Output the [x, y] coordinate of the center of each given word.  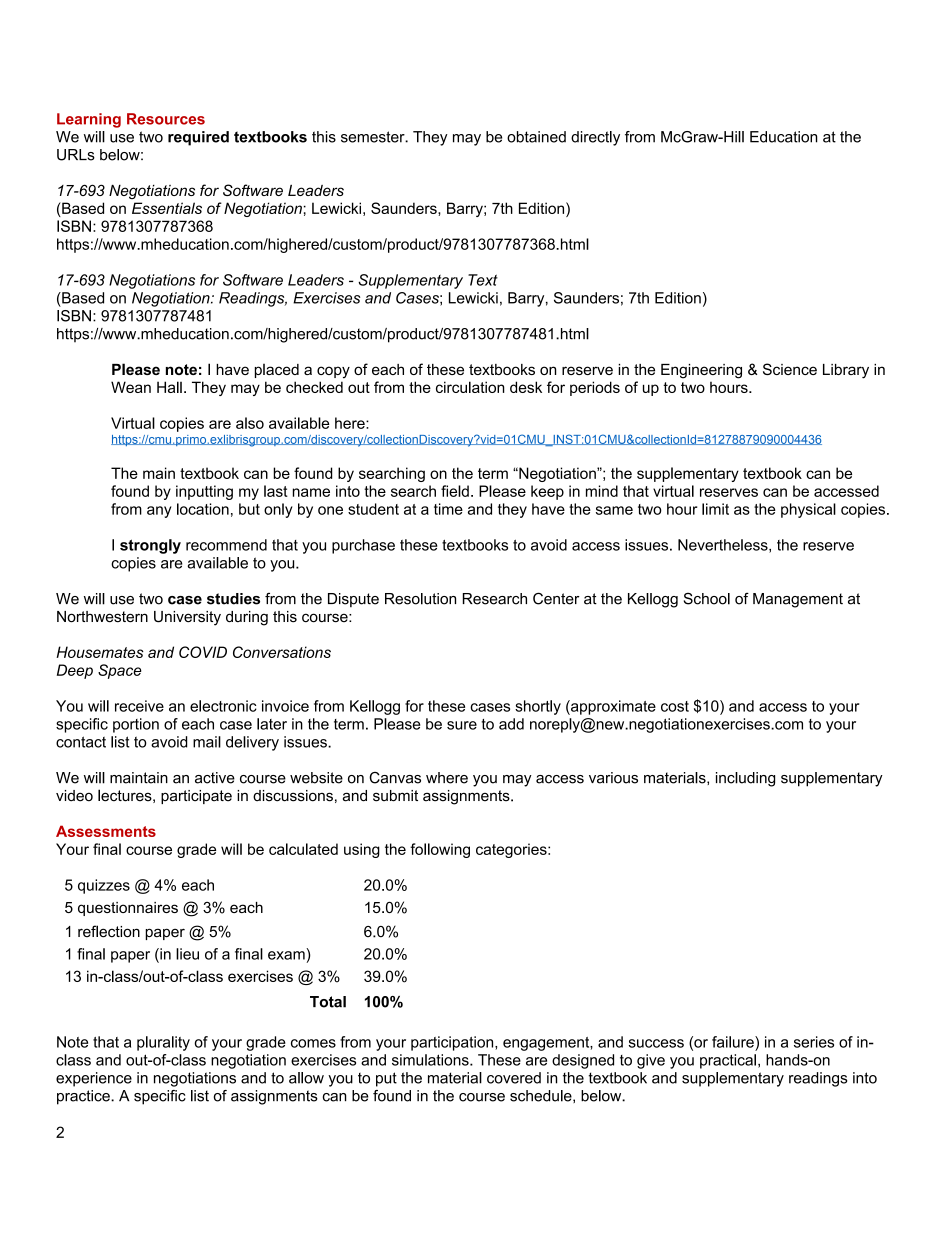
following [440, 850]
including [745, 779]
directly [595, 138]
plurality [163, 1043]
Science [790, 369]
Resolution [420, 599]
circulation [470, 387]
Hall [169, 387]
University [187, 618]
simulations [431, 1060]
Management [798, 600]
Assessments [106, 831]
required [198, 138]
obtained [536, 137]
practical [728, 1061]
